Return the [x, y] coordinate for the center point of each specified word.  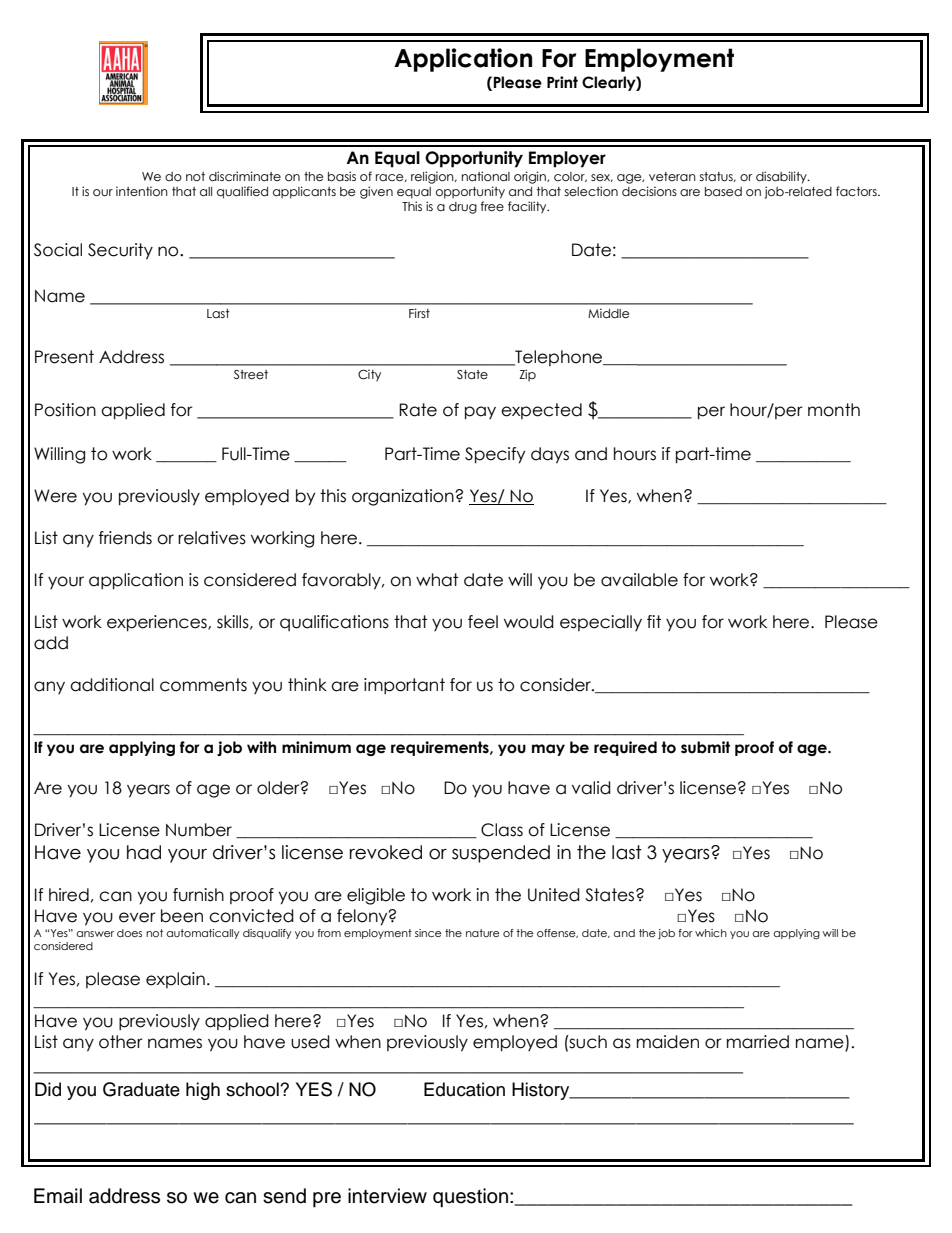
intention [142, 191]
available [639, 580]
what [437, 580]
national [486, 176]
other [121, 1042]
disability [782, 177]
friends [125, 538]
